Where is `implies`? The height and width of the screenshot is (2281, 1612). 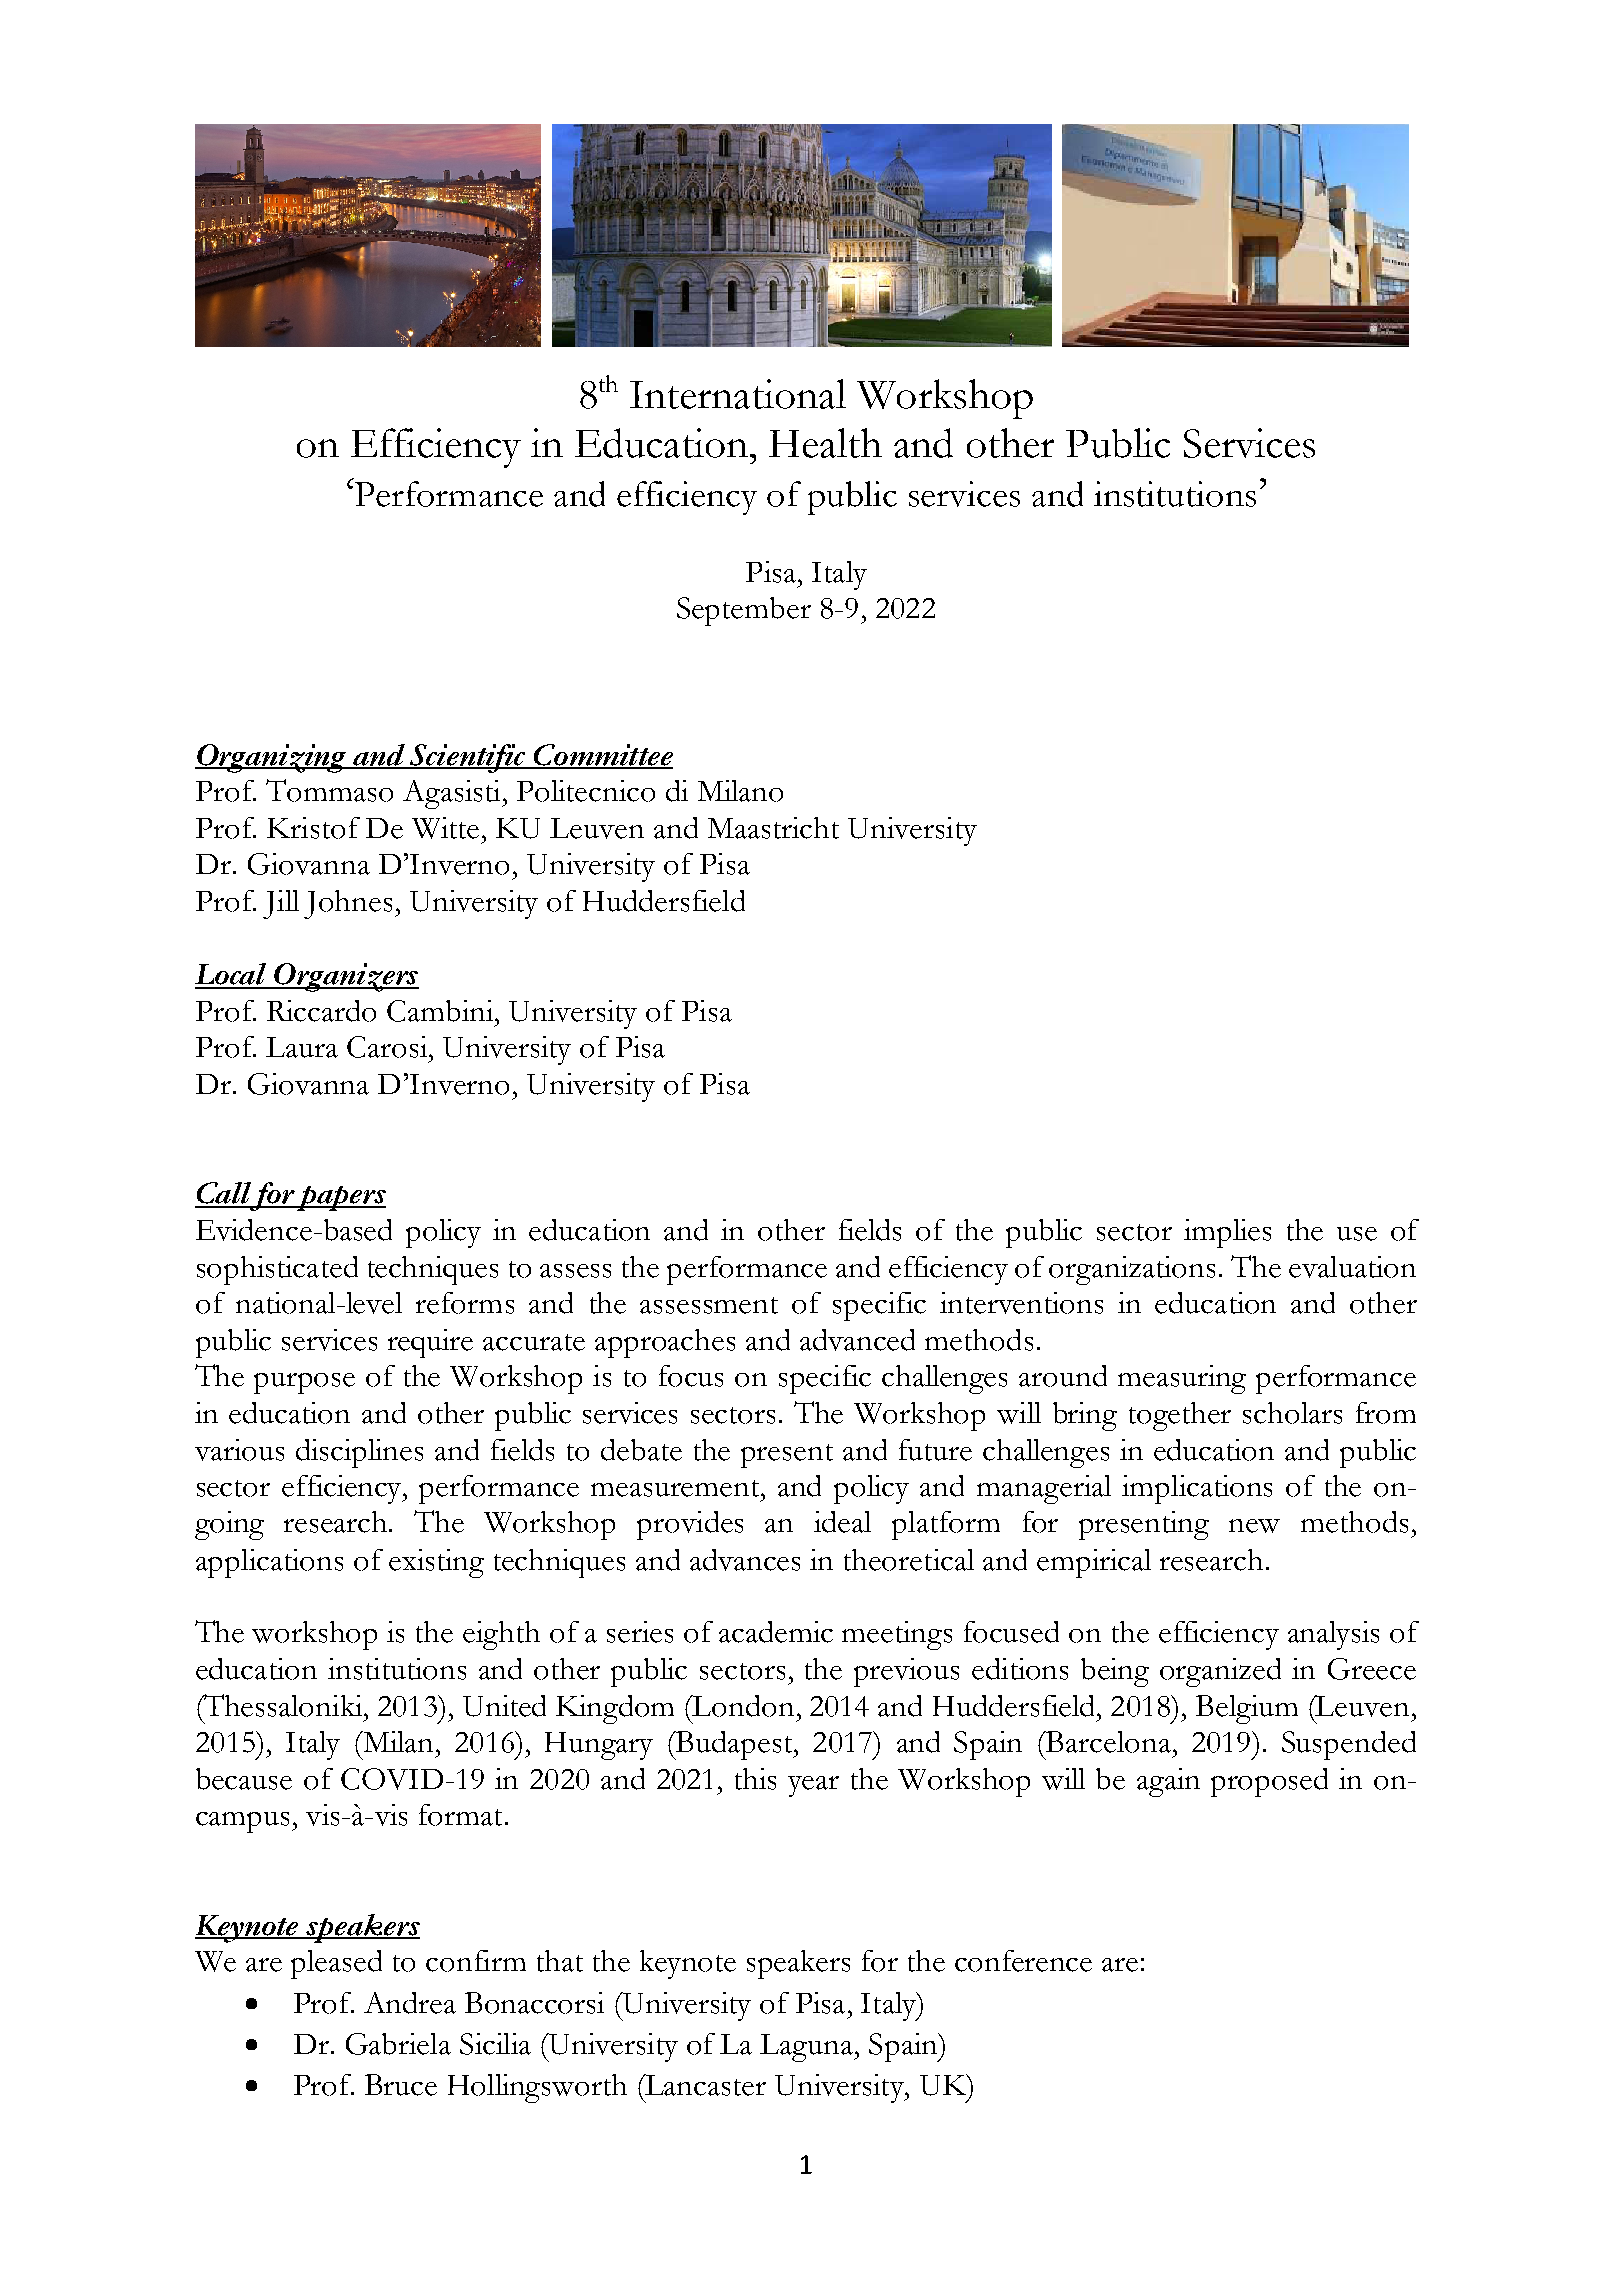 implies is located at coordinates (1227, 1233).
